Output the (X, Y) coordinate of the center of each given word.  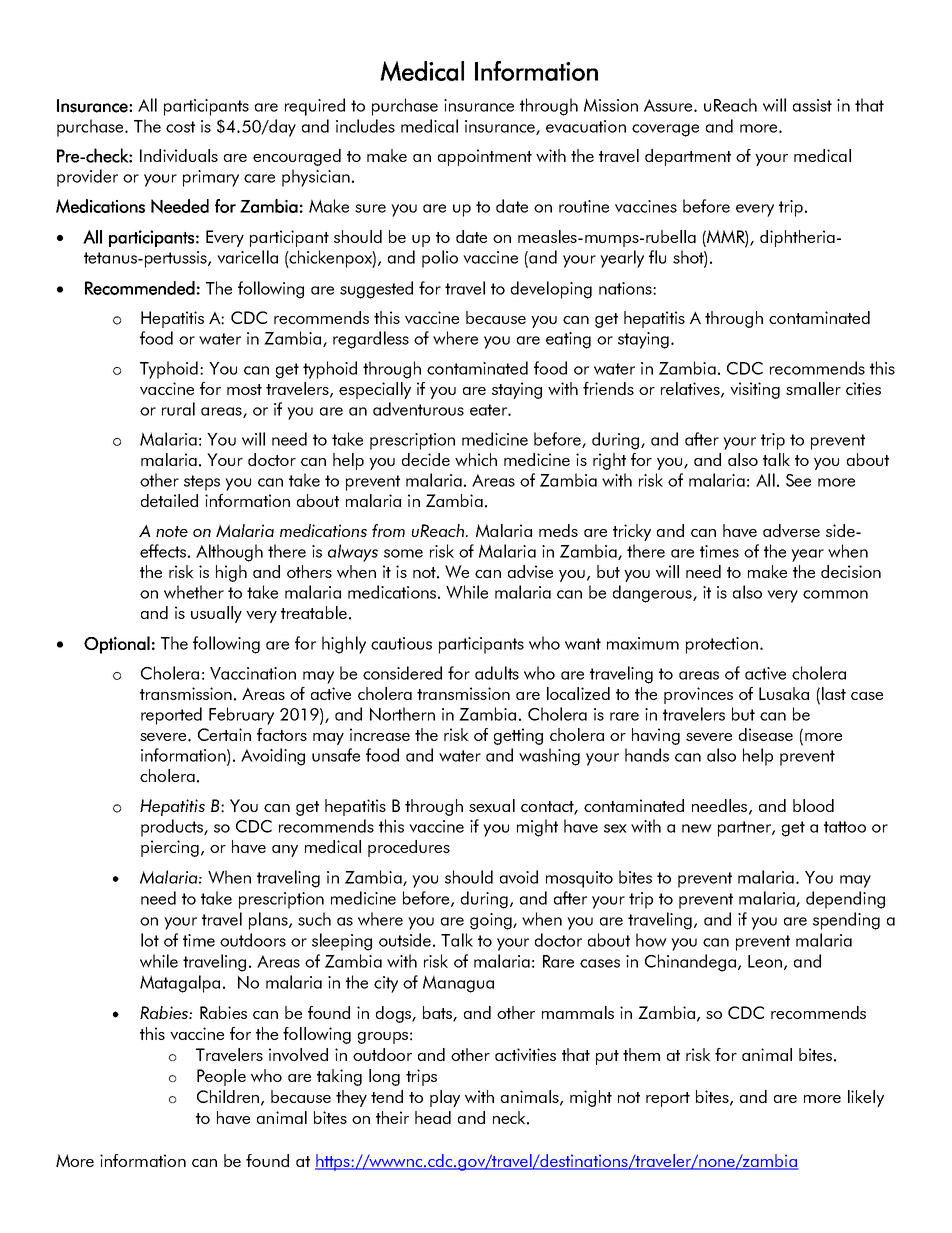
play (445, 1098)
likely (866, 1098)
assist (812, 105)
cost (180, 127)
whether (194, 592)
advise (530, 571)
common (835, 594)
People (221, 1077)
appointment (485, 157)
